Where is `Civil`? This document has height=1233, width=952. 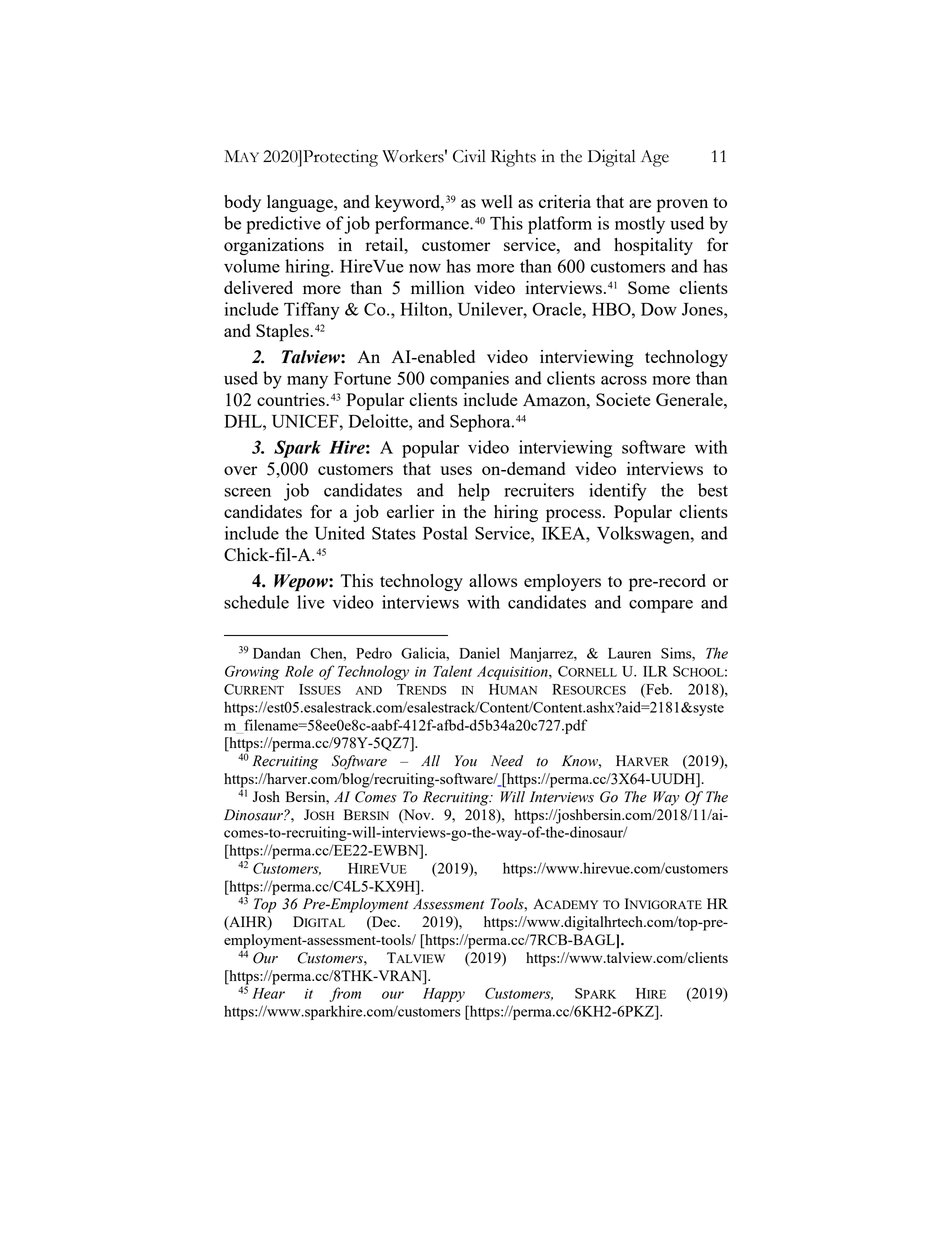
Civil is located at coordinates (469, 156).
